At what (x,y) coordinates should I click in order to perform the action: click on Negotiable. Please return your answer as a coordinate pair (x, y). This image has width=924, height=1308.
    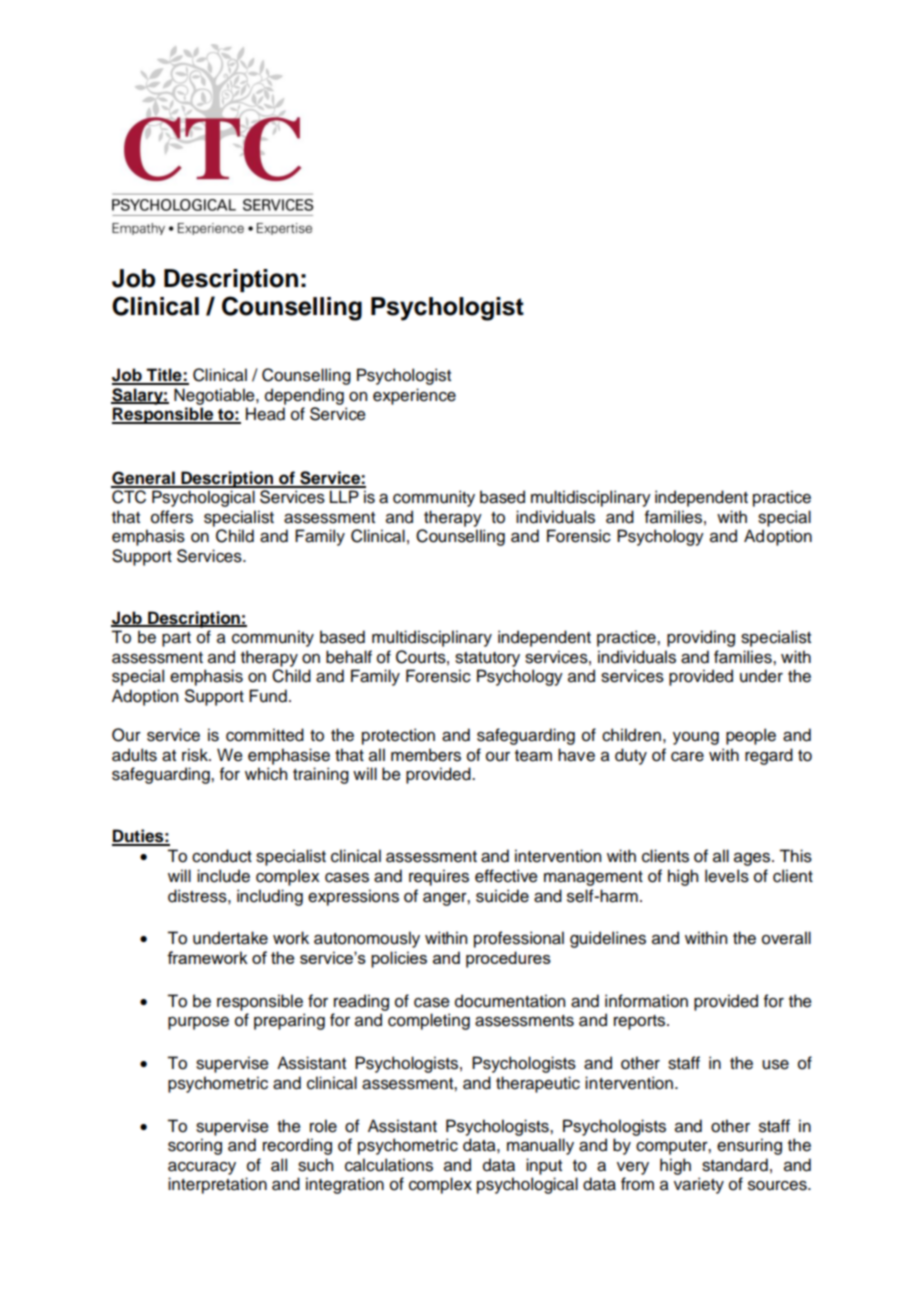
    Looking at the image, I should click on (215, 396).
